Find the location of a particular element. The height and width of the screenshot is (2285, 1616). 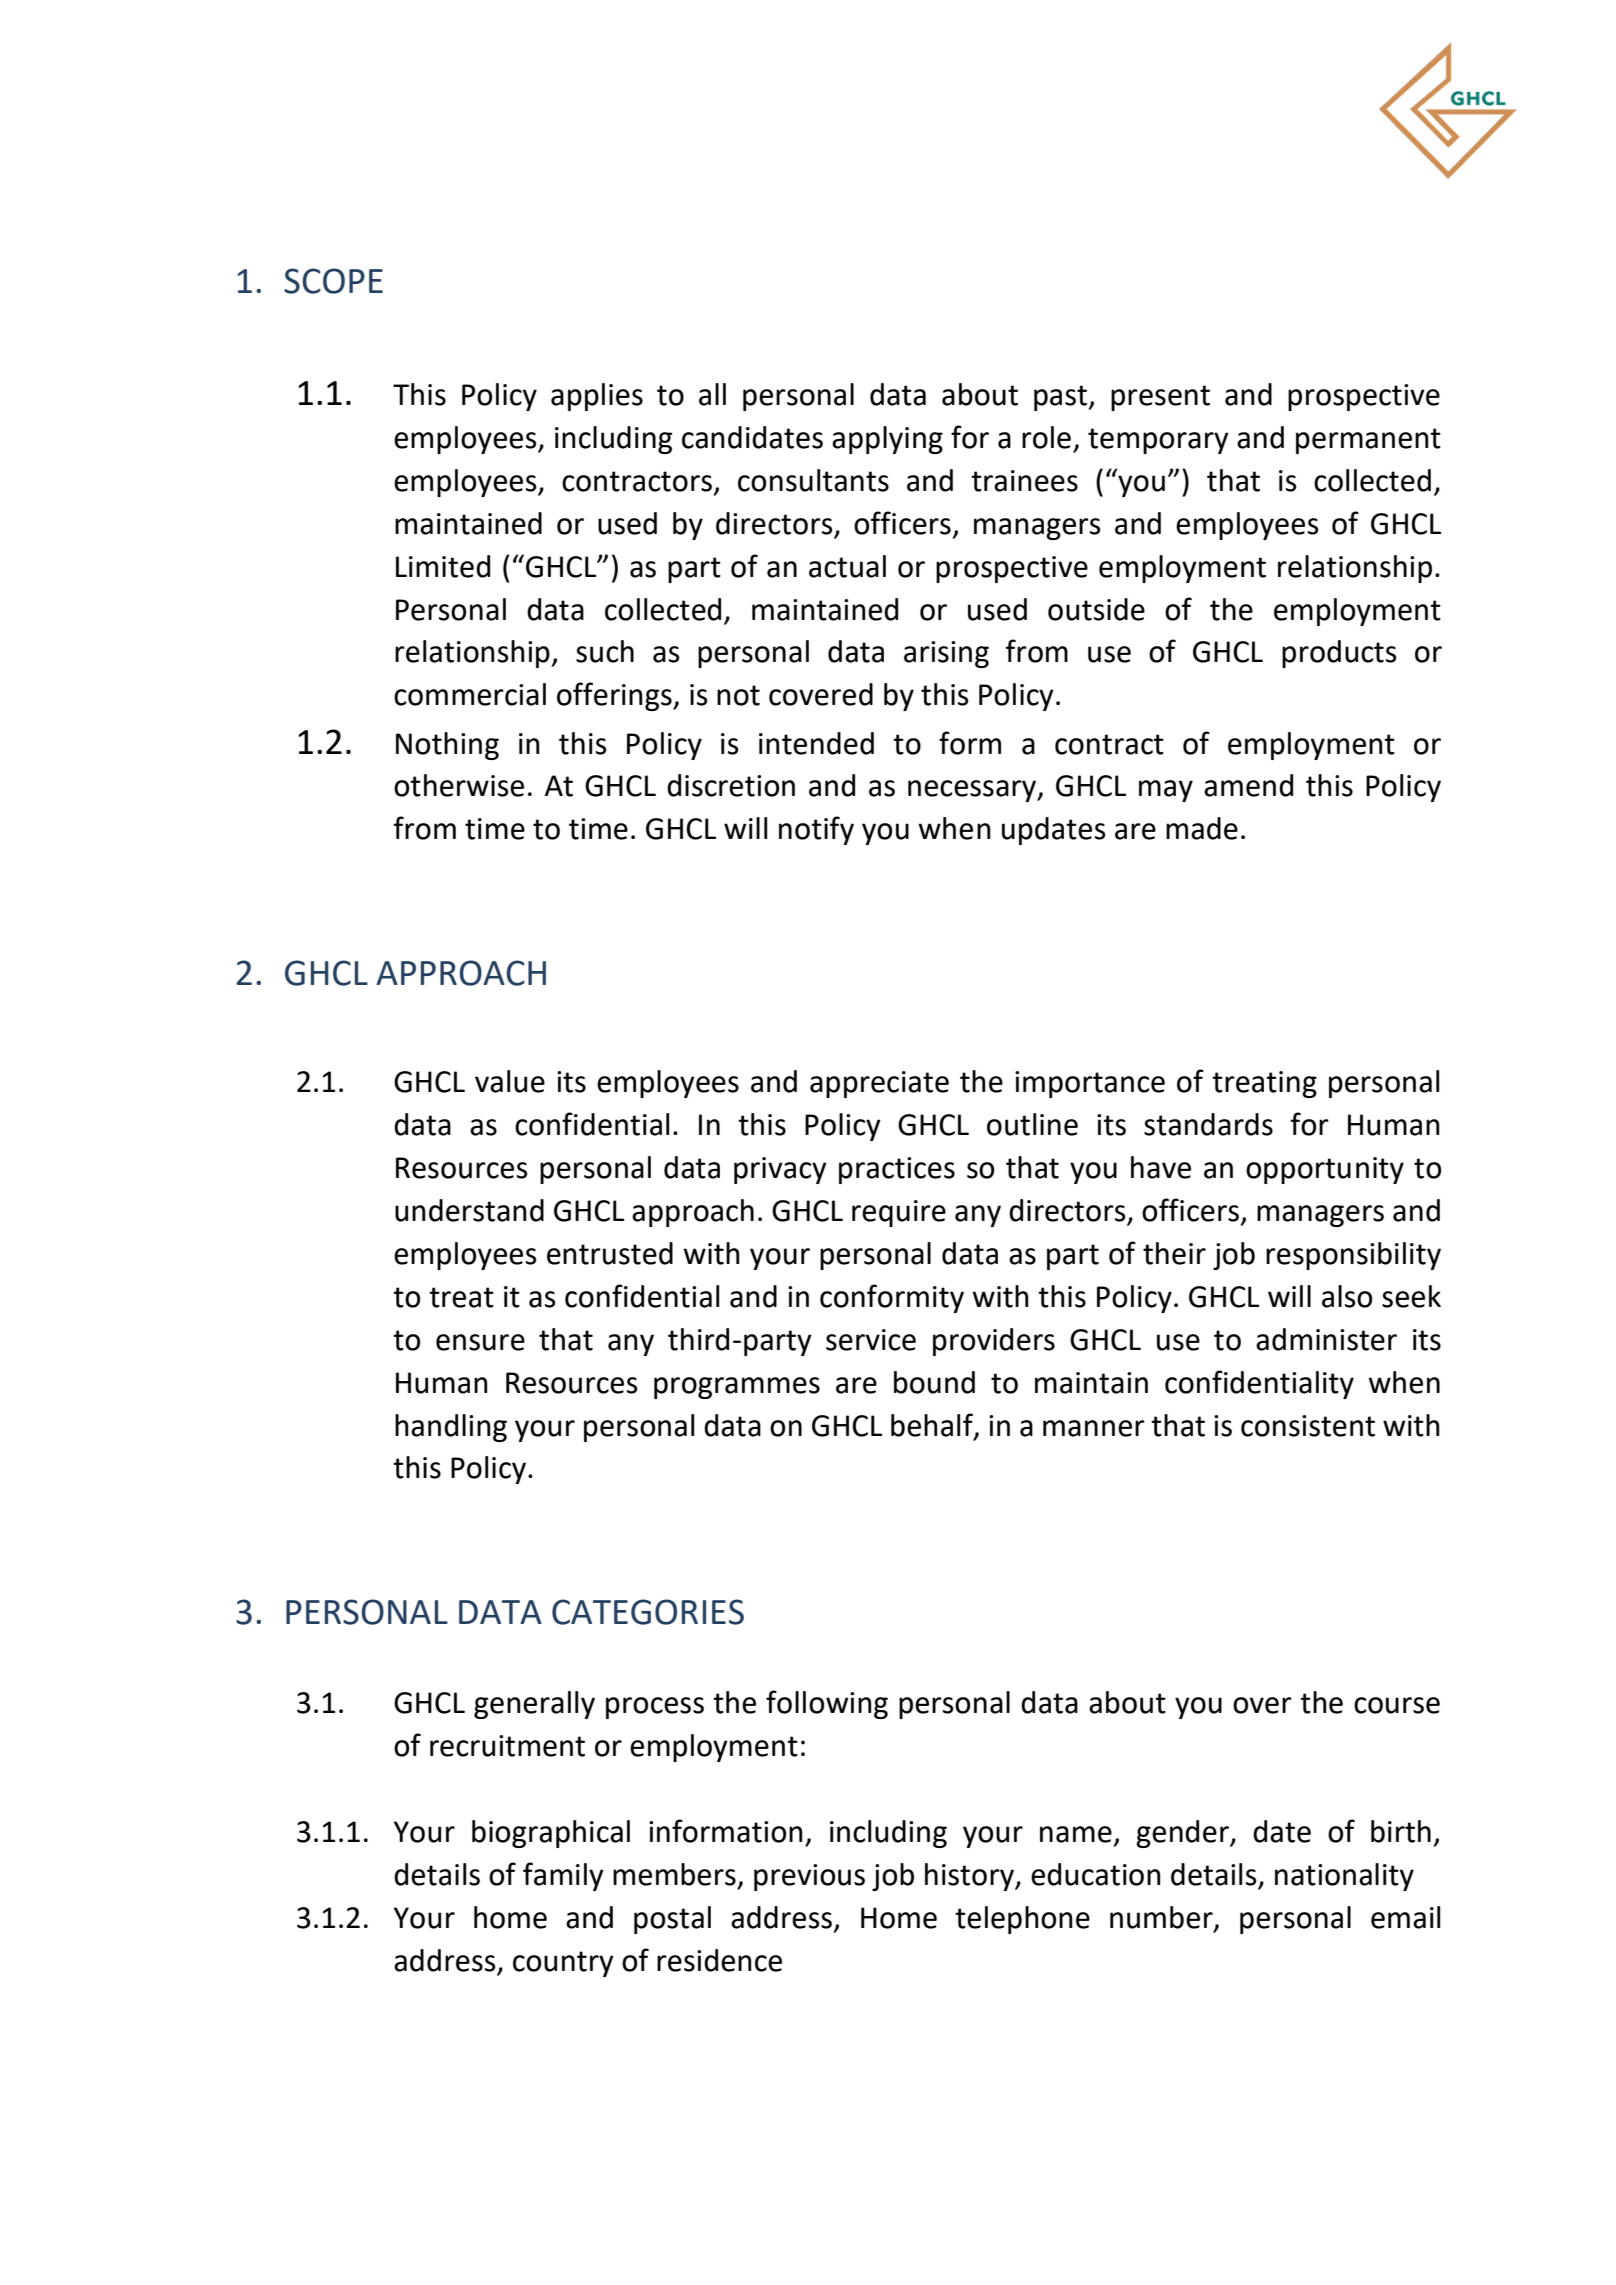

SCOPE is located at coordinates (333, 281).
